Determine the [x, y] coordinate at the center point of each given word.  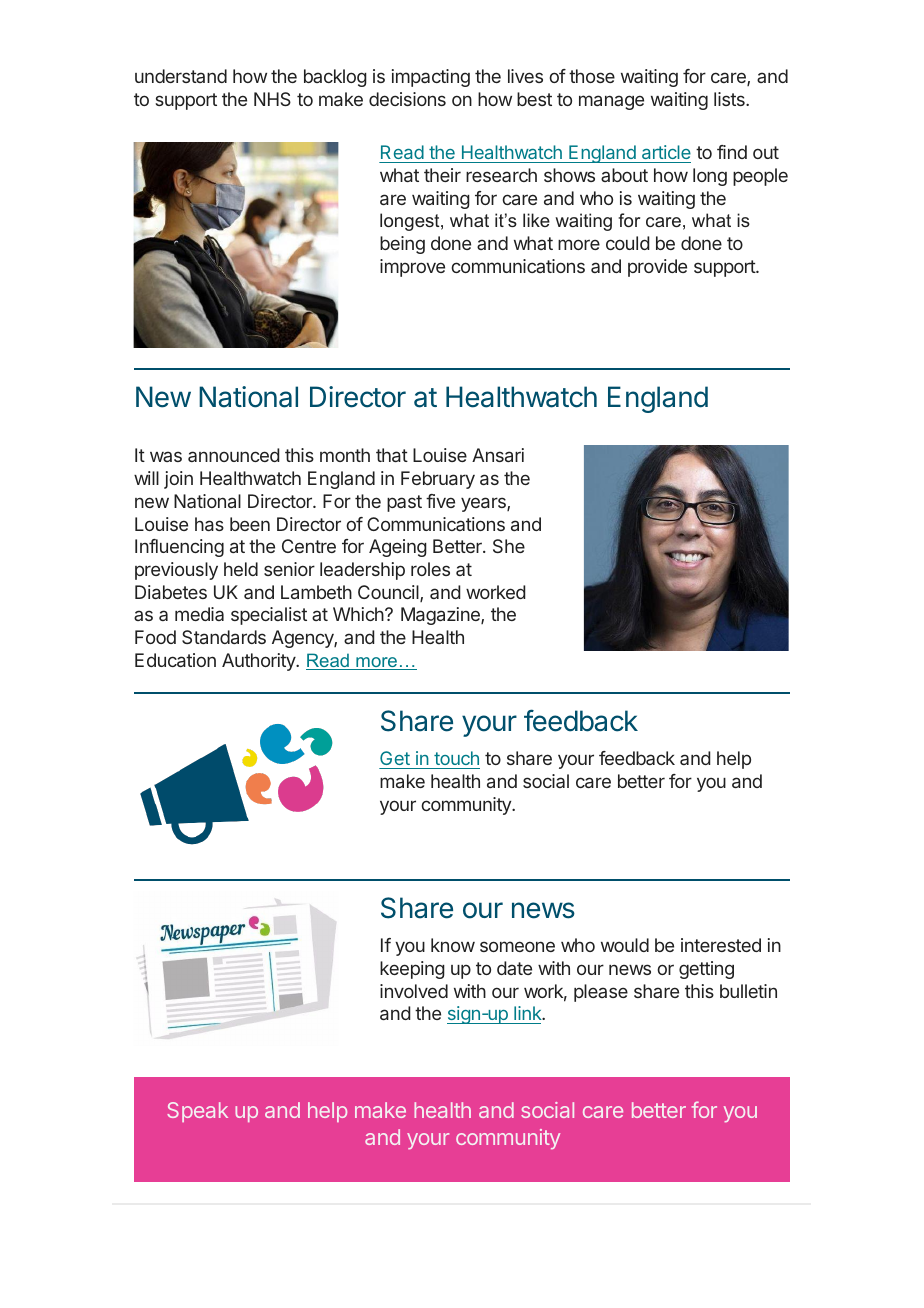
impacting [431, 78]
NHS [272, 99]
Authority [259, 662]
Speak [197, 1112]
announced [234, 455]
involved [414, 991]
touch [456, 760]
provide [657, 268]
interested [721, 945]
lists [730, 99]
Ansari [498, 455]
